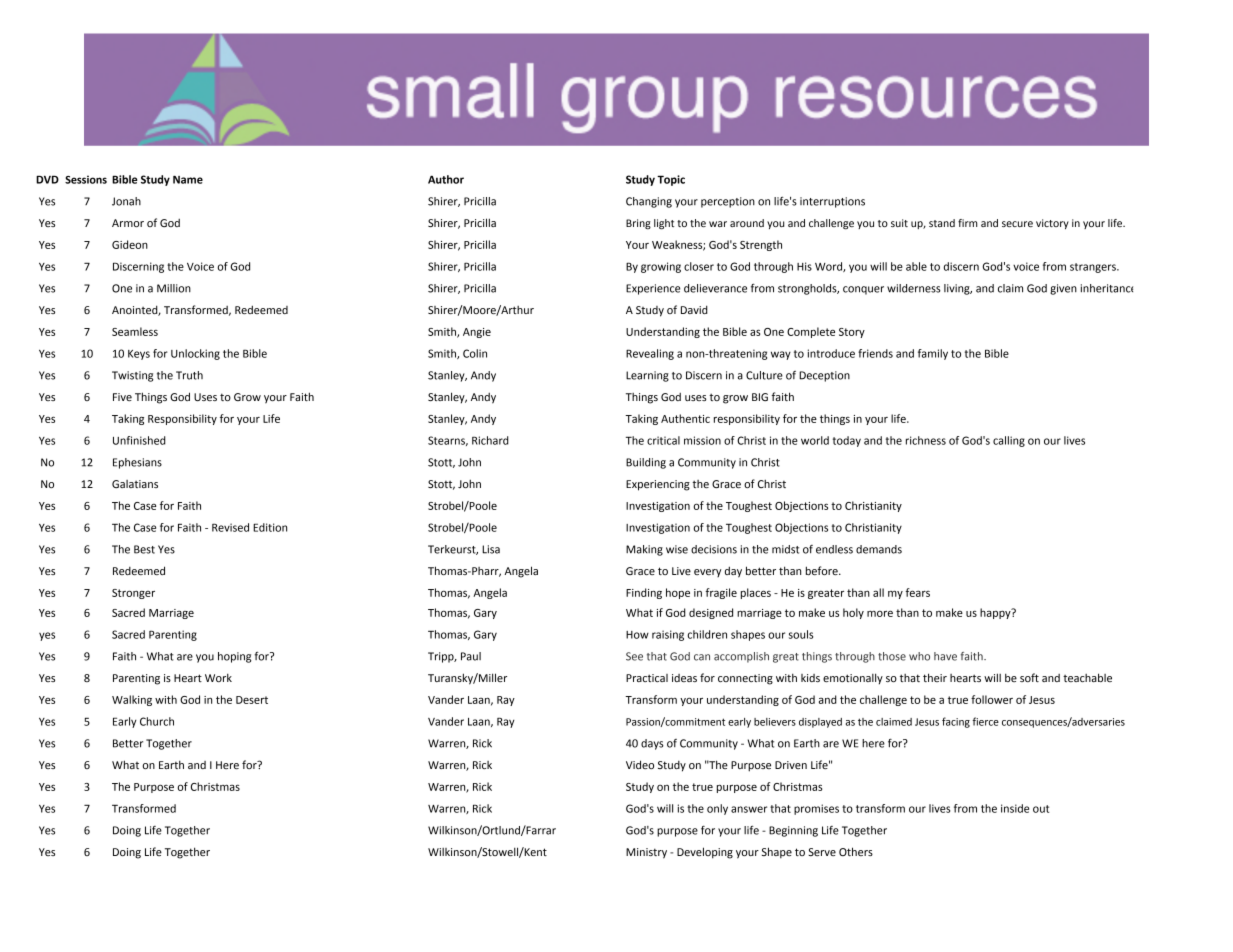 The image size is (1233, 952). What do you see at coordinates (126, 201) in the screenshot?
I see `Jonah` at bounding box center [126, 201].
